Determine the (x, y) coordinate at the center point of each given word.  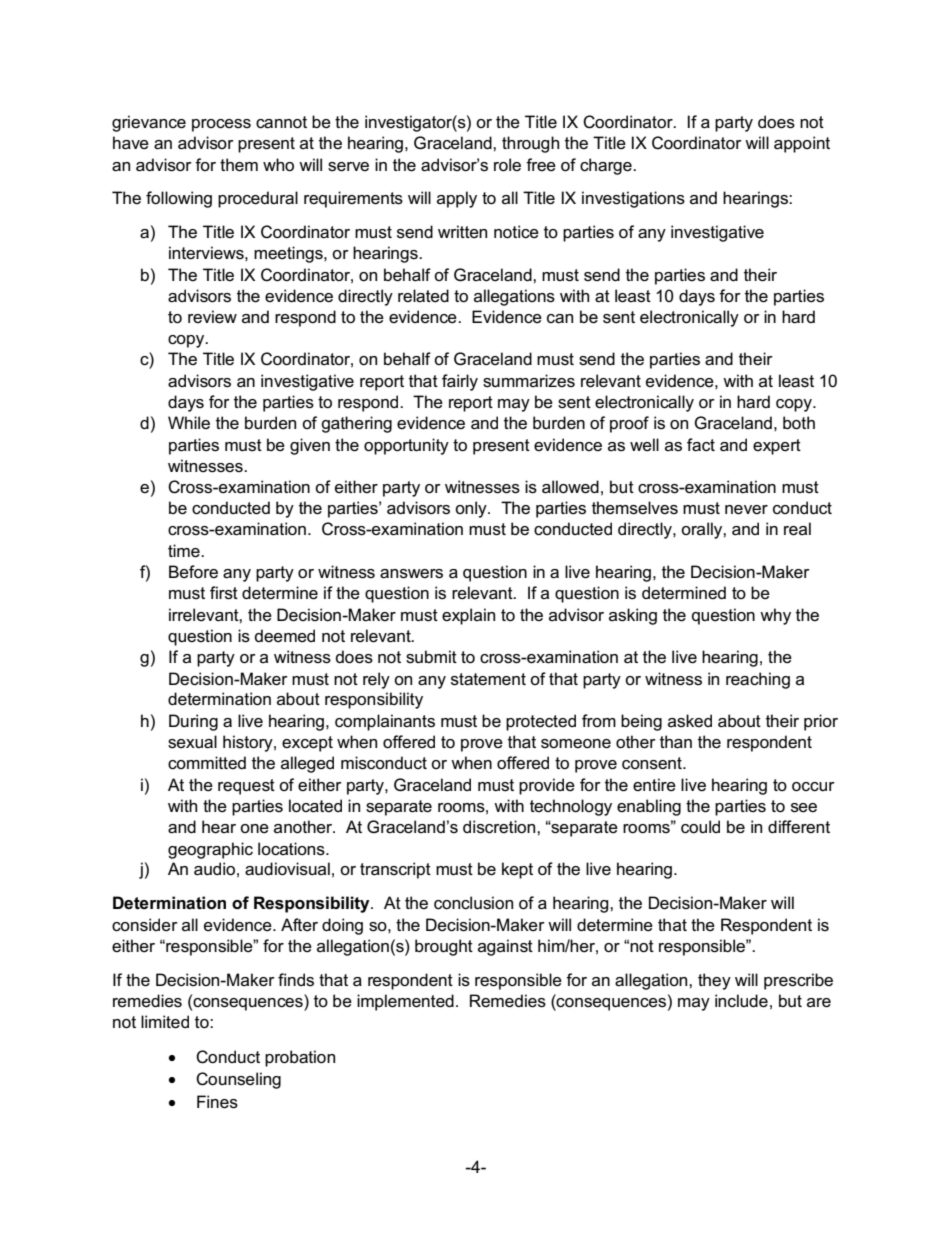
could (700, 827)
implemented (405, 1002)
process (221, 125)
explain (468, 616)
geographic (210, 850)
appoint (802, 144)
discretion (500, 827)
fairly (460, 382)
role (507, 165)
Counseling (238, 1080)
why (775, 616)
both (799, 423)
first (224, 593)
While (189, 422)
